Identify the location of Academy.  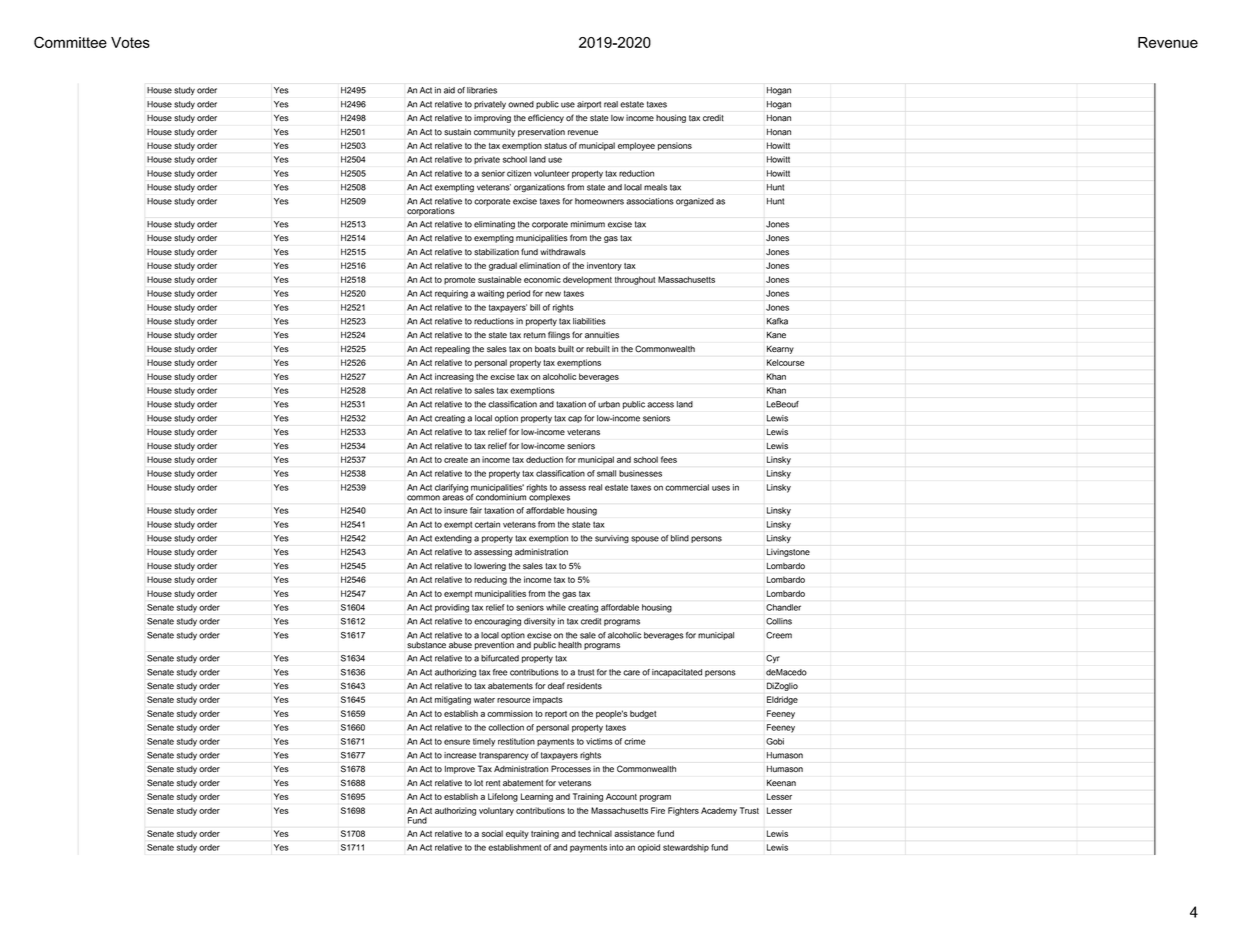
(719, 811).
